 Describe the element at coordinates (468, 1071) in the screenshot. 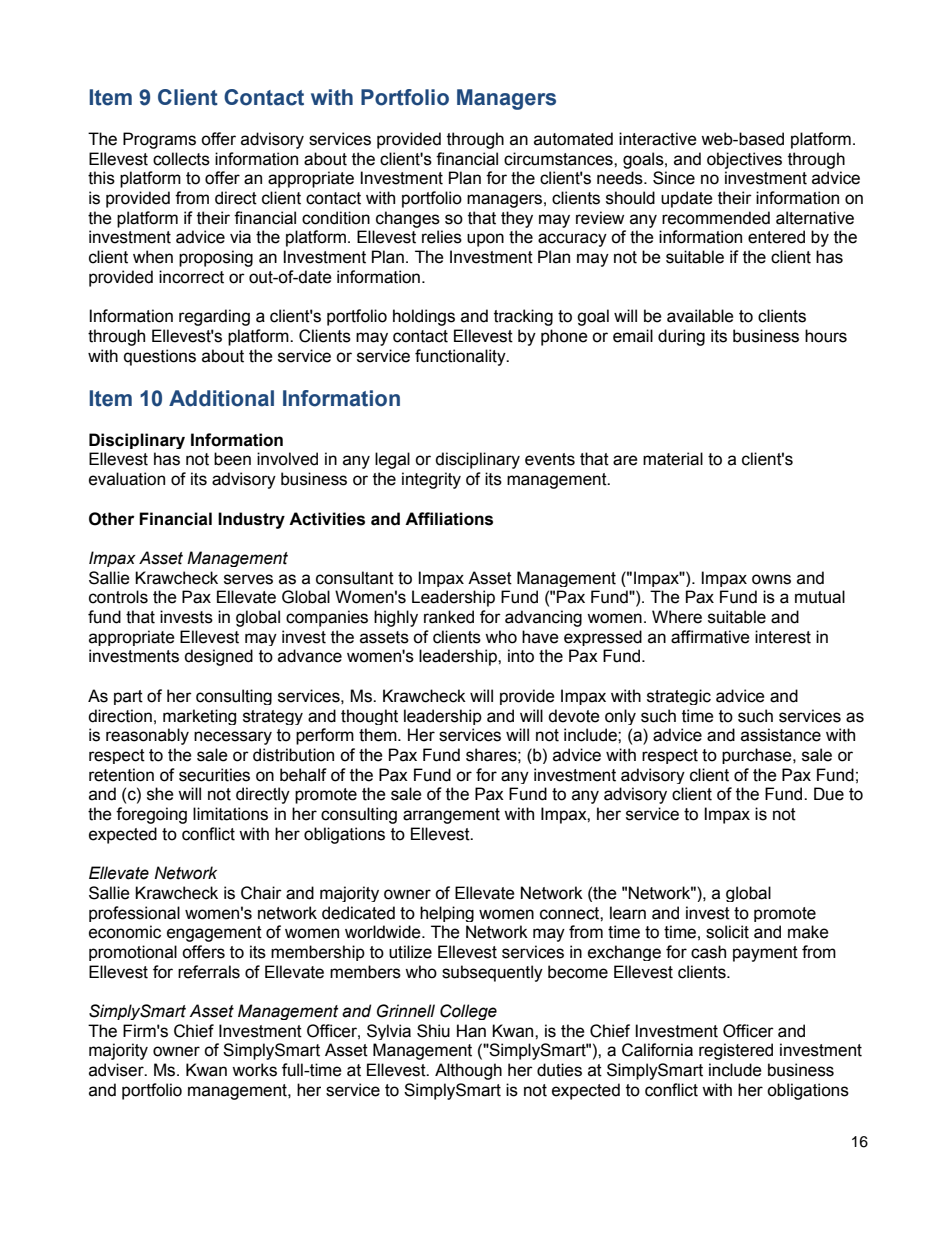

I see `Although` at that location.
